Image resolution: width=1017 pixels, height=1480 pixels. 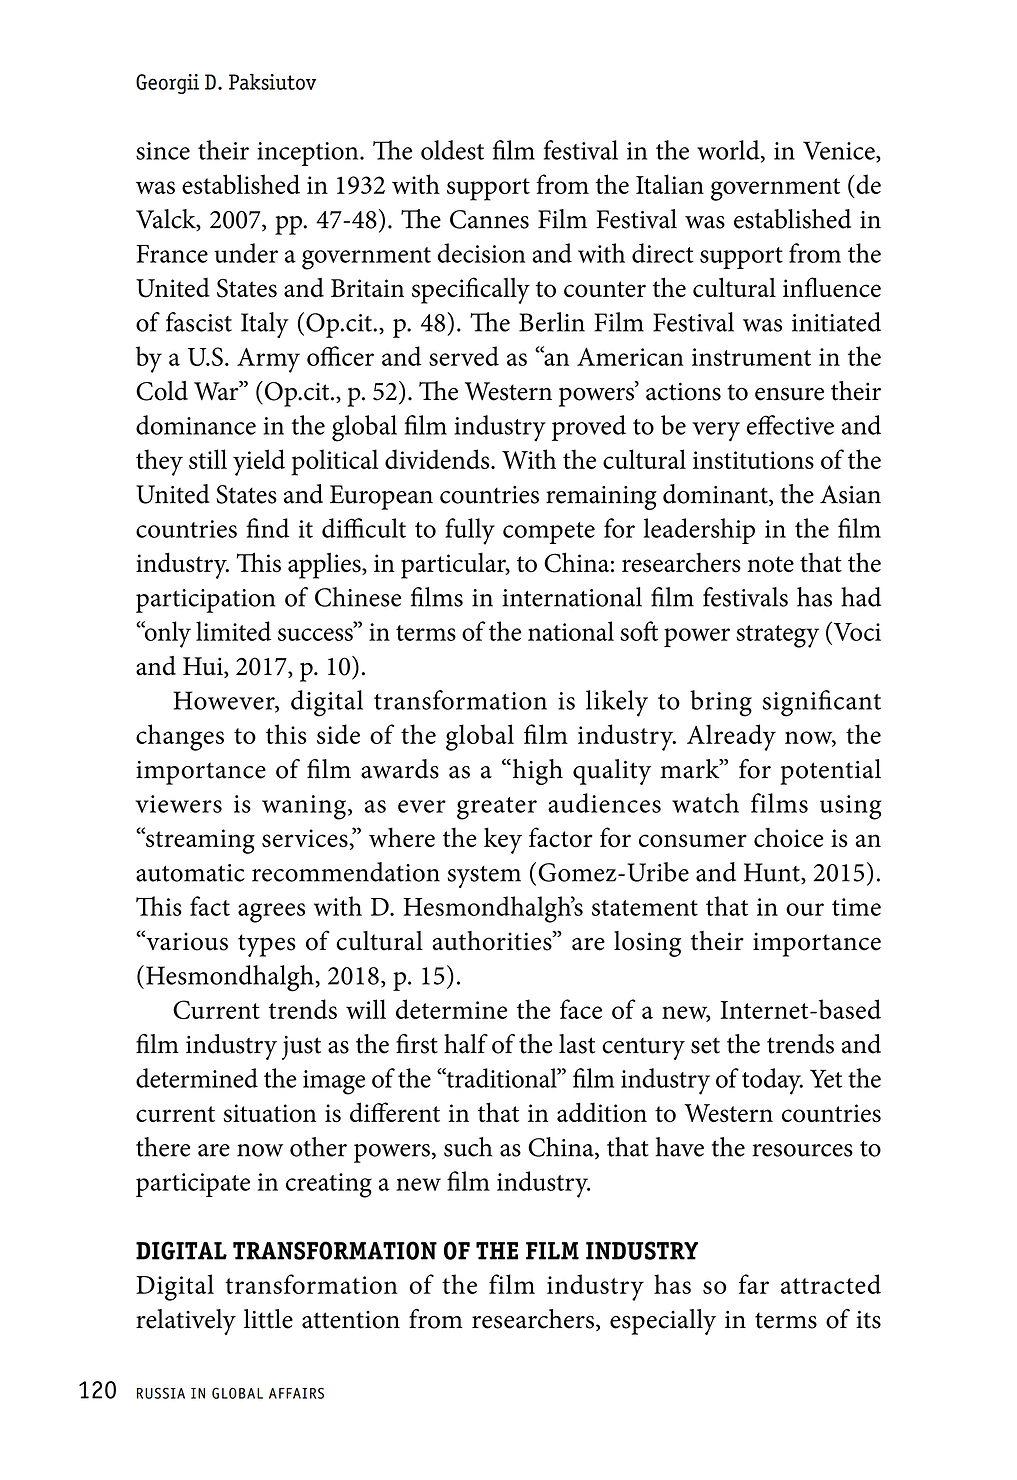 I want to click on inception, so click(x=309, y=154).
